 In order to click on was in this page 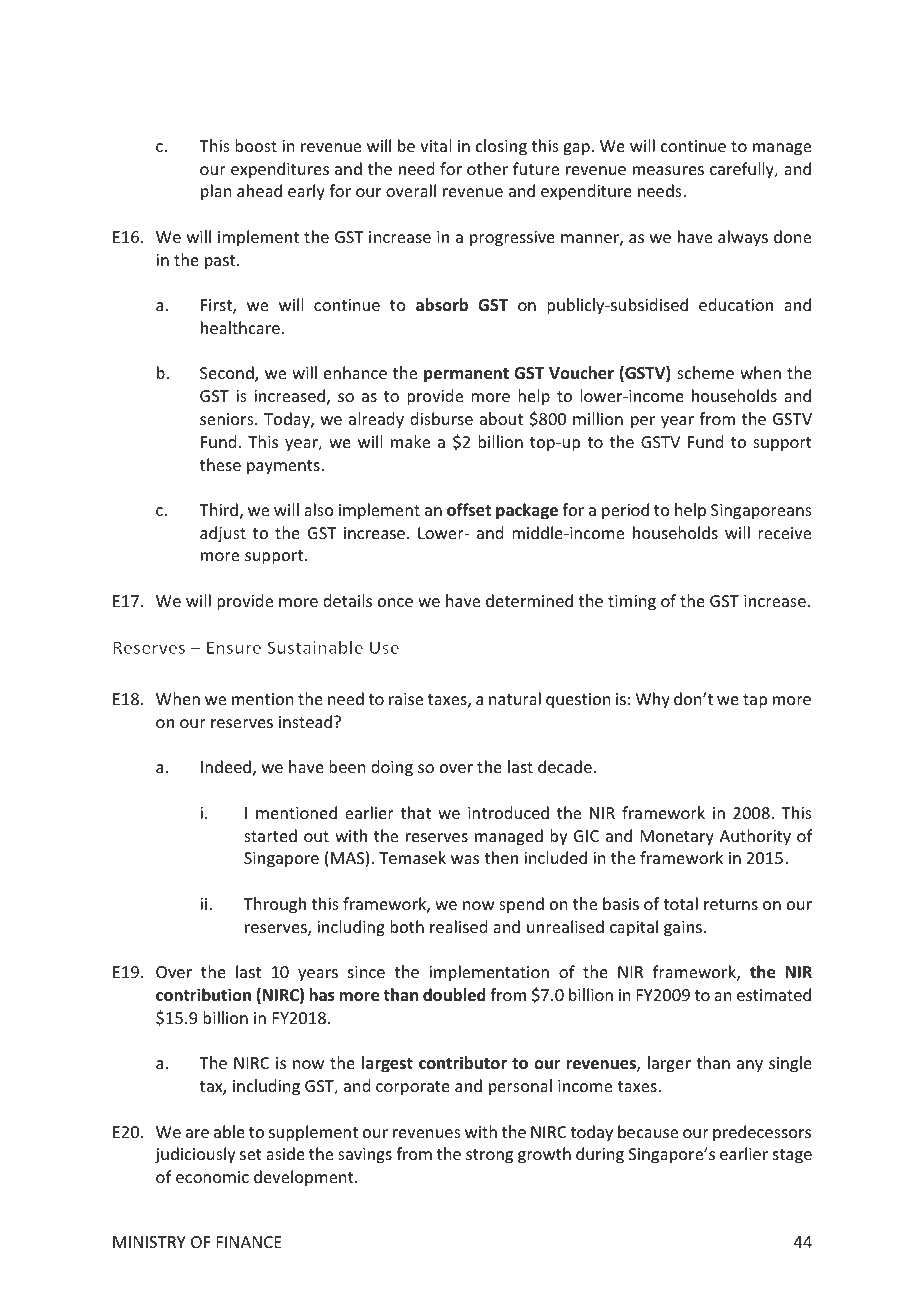, I will do `click(465, 859)`.
